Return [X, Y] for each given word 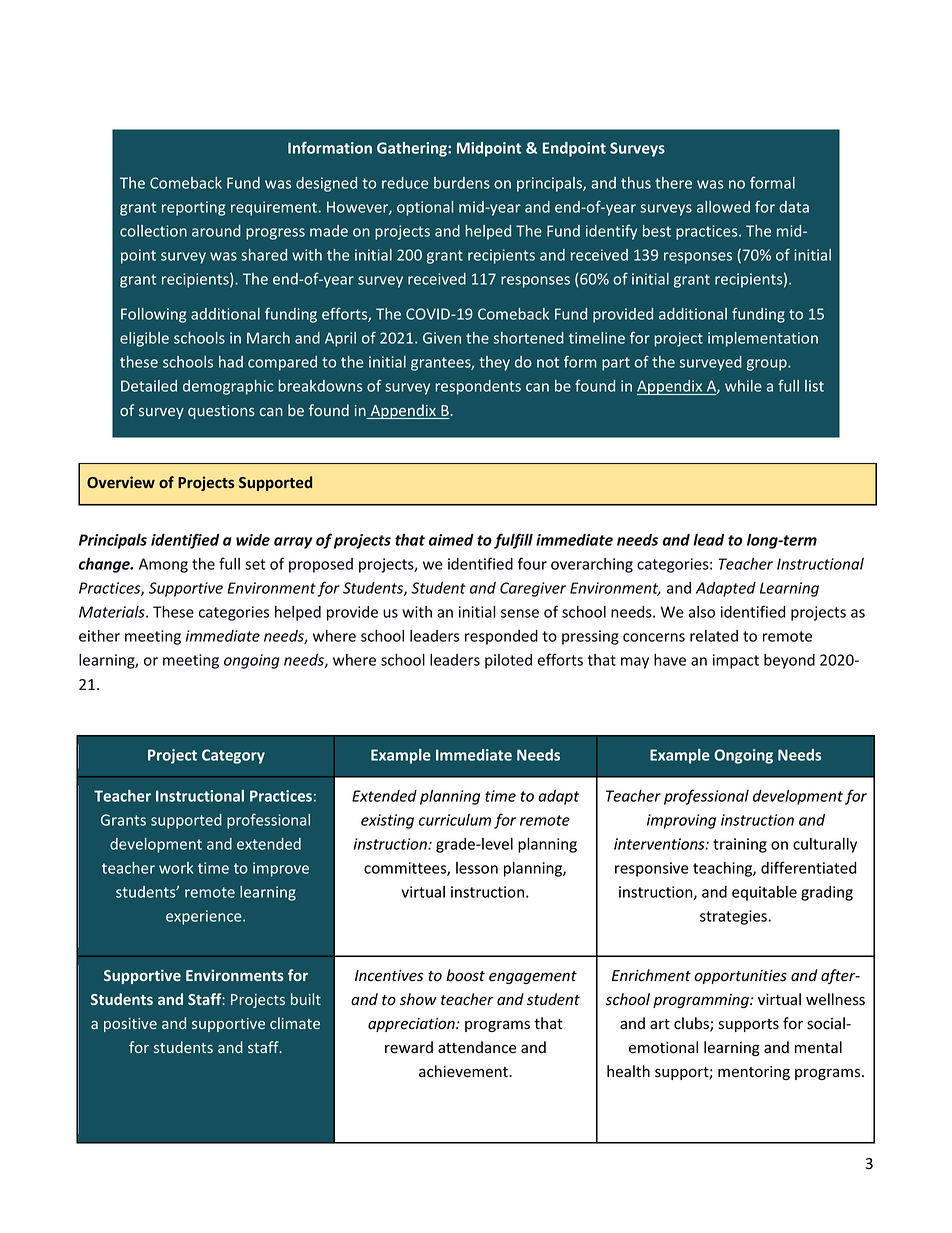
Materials [113, 612]
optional [425, 208]
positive [130, 1025]
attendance [477, 1047]
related [714, 636]
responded [501, 637]
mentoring [754, 1073]
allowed [723, 207]
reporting [193, 208]
